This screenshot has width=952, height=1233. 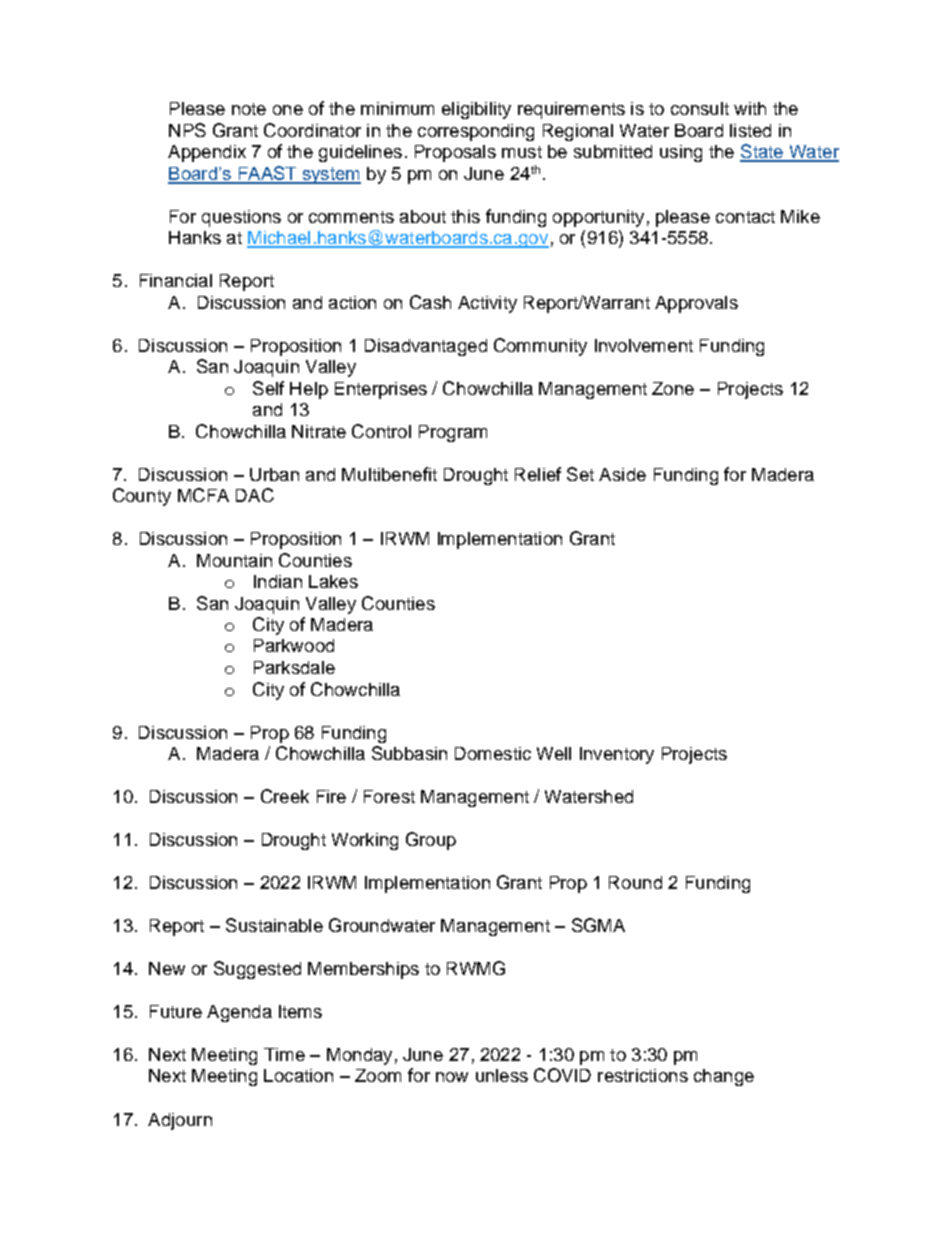 What do you see at coordinates (239, 1013) in the screenshot?
I see `Agenda` at bounding box center [239, 1013].
